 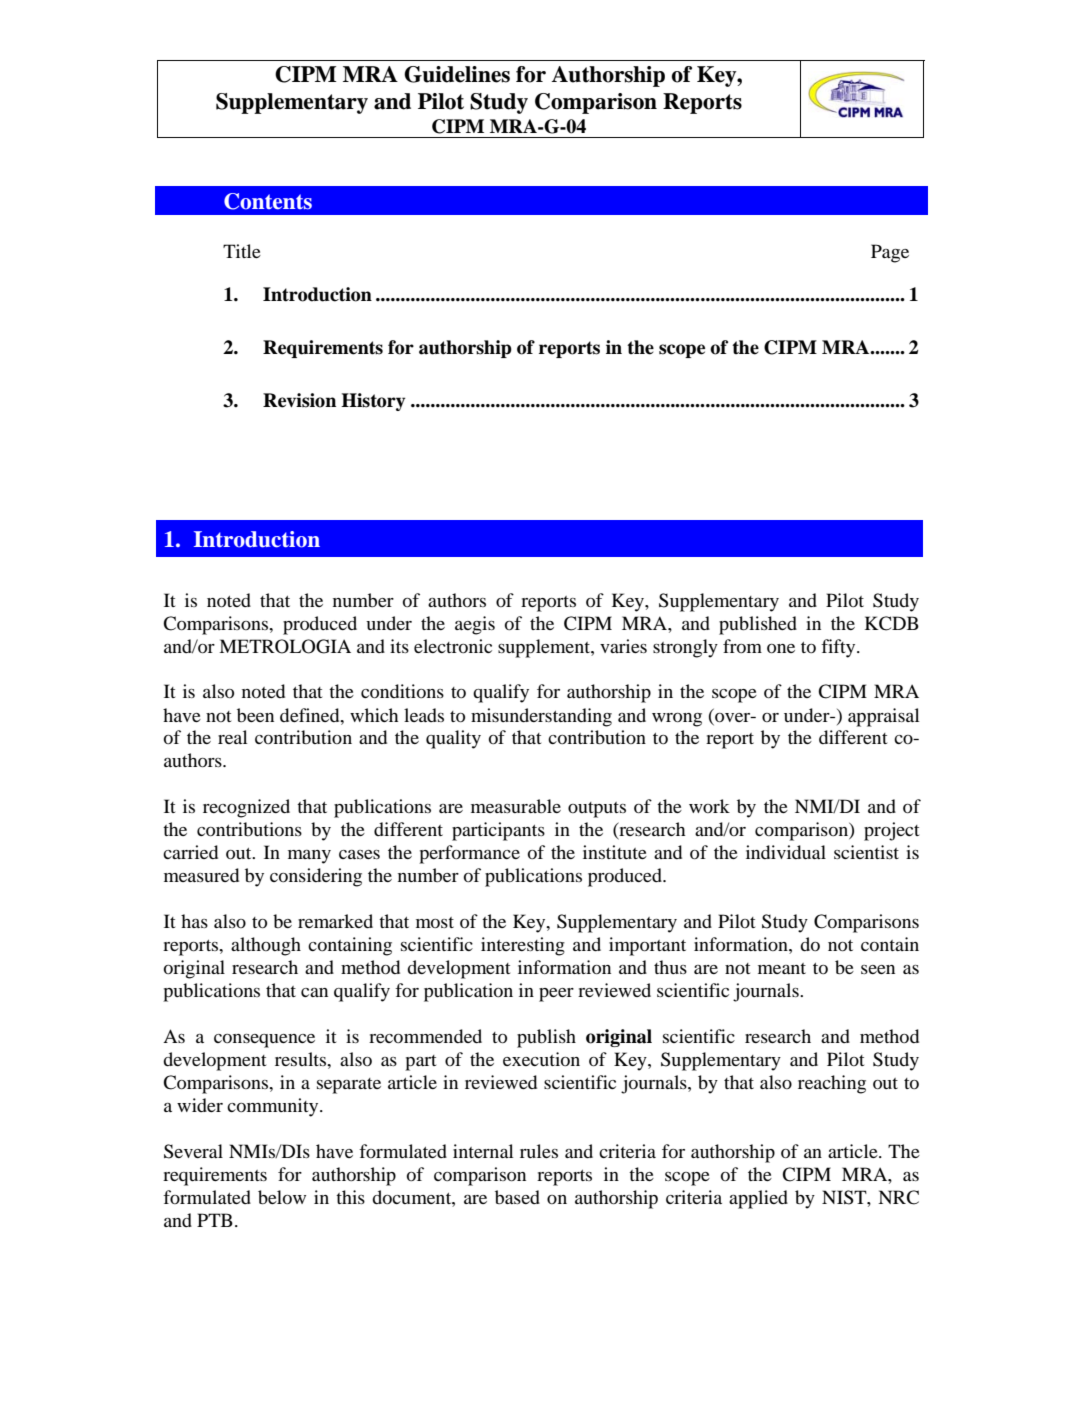 What do you see at coordinates (299, 400) in the document?
I see `Revision` at bounding box center [299, 400].
